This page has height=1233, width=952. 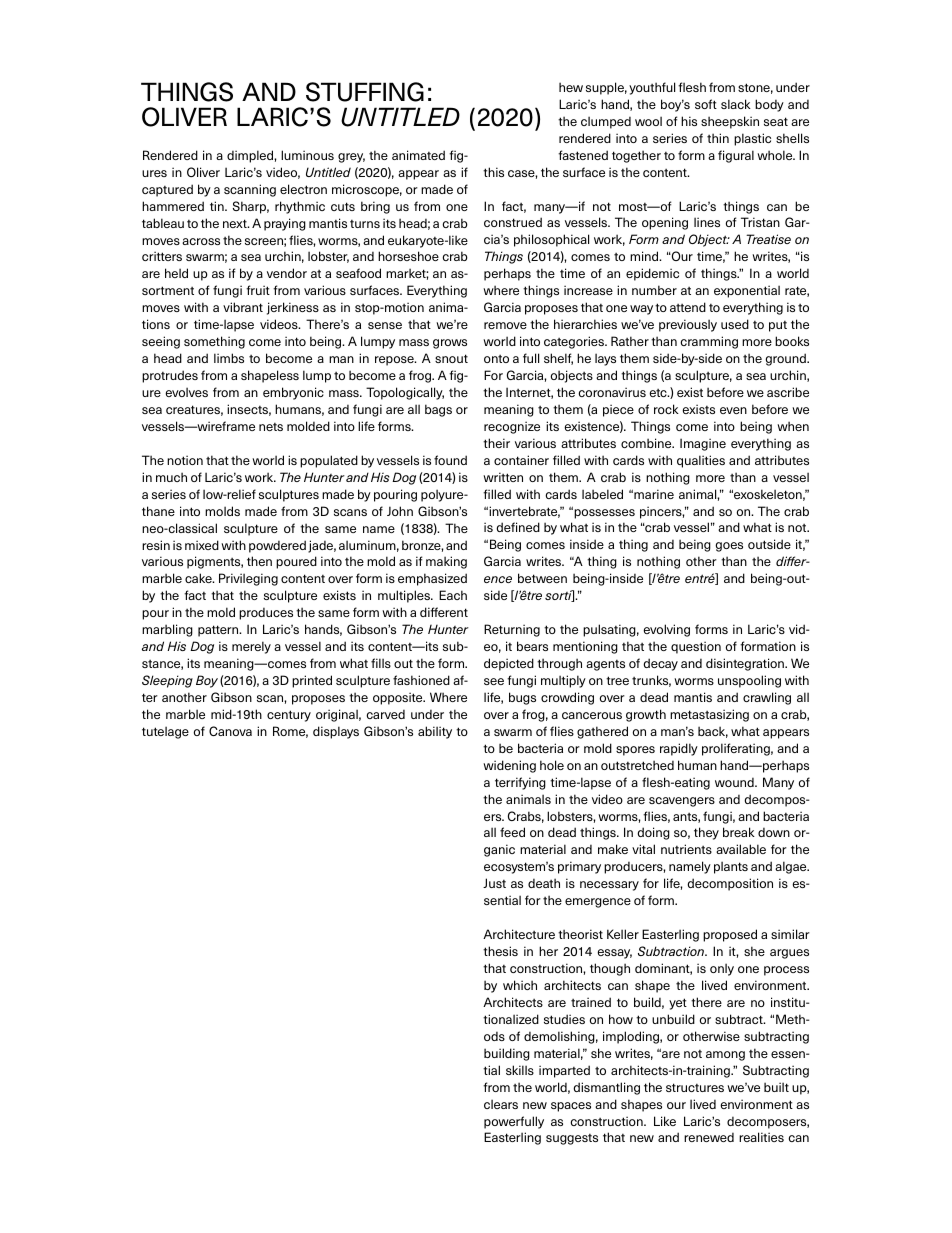 What do you see at coordinates (730, 122) in the page?
I see `sheepskin` at bounding box center [730, 122].
